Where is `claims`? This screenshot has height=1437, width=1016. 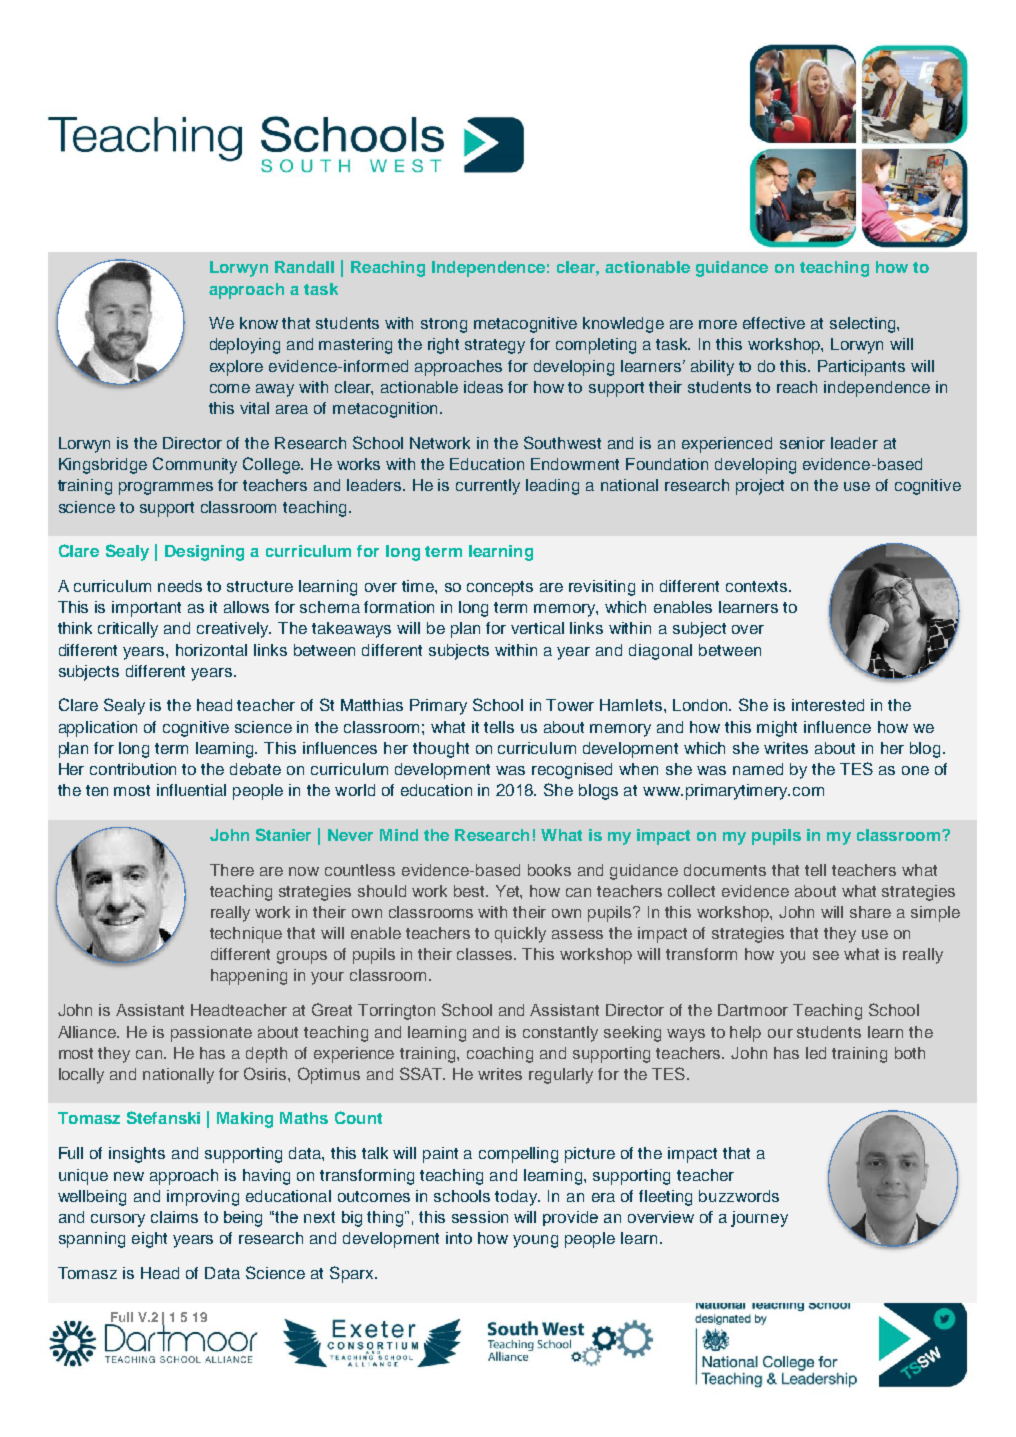 claims is located at coordinates (174, 1217).
